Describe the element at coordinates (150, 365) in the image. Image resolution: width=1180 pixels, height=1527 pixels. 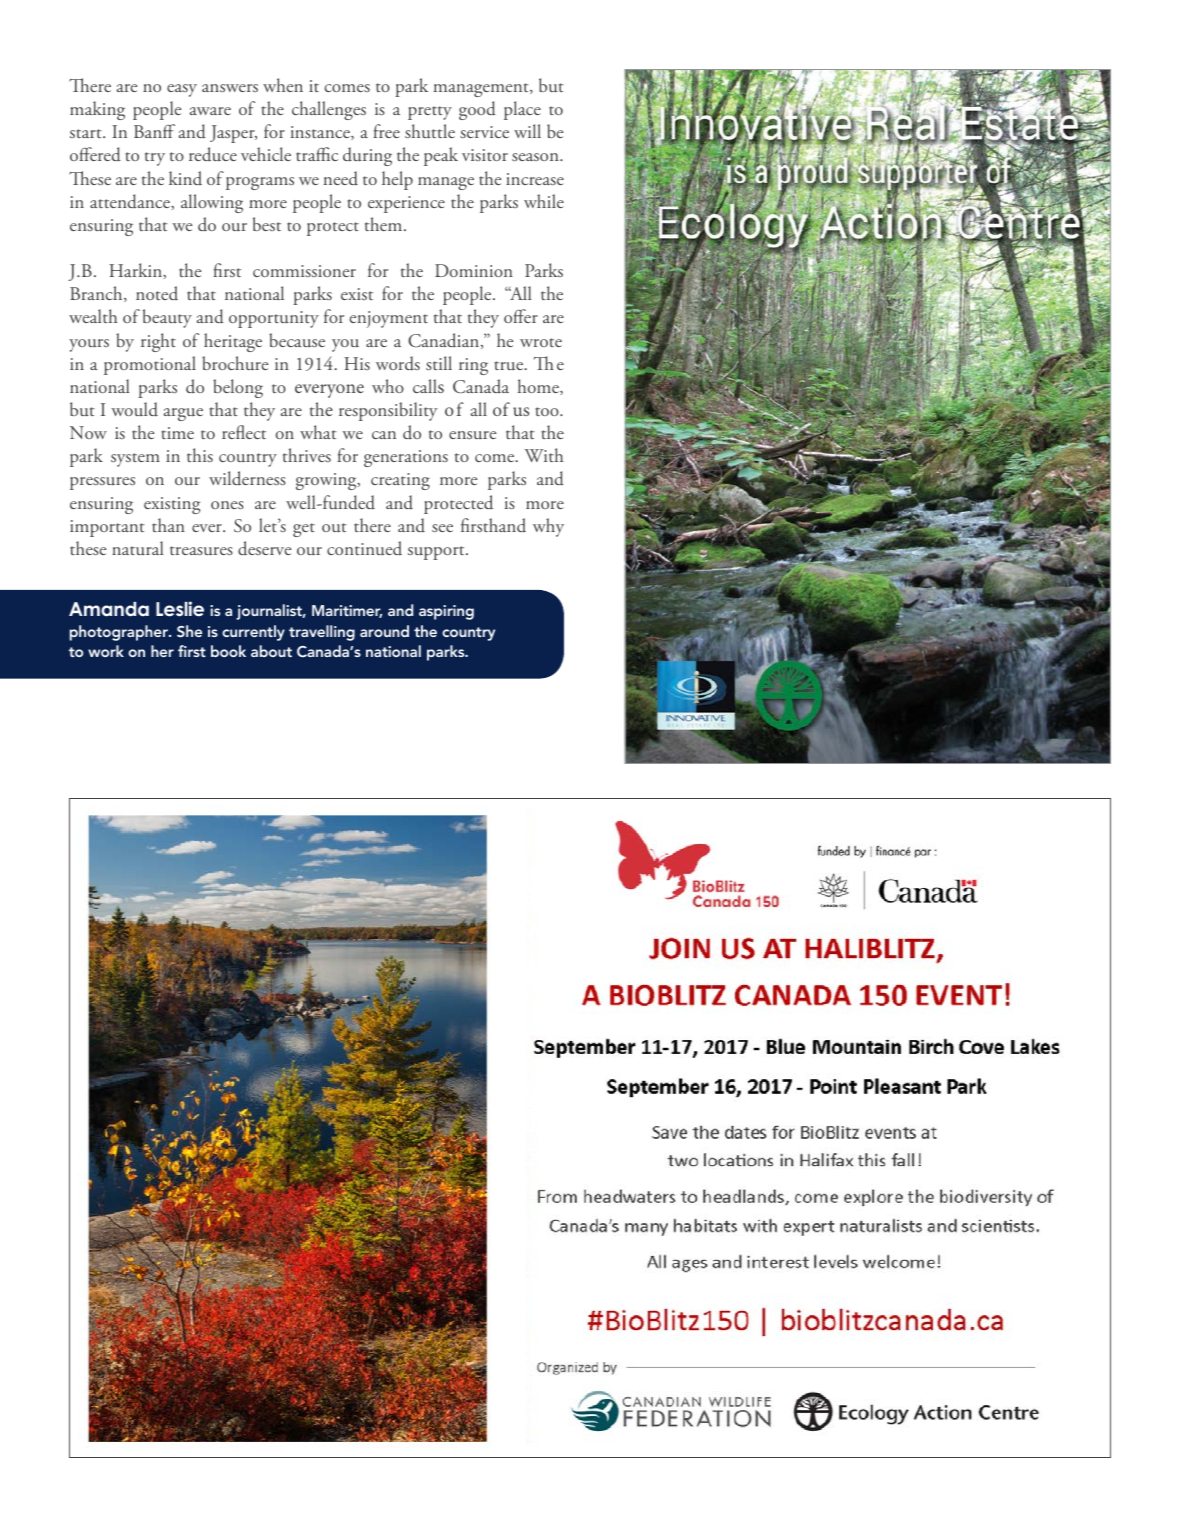
I see `promotional` at that location.
